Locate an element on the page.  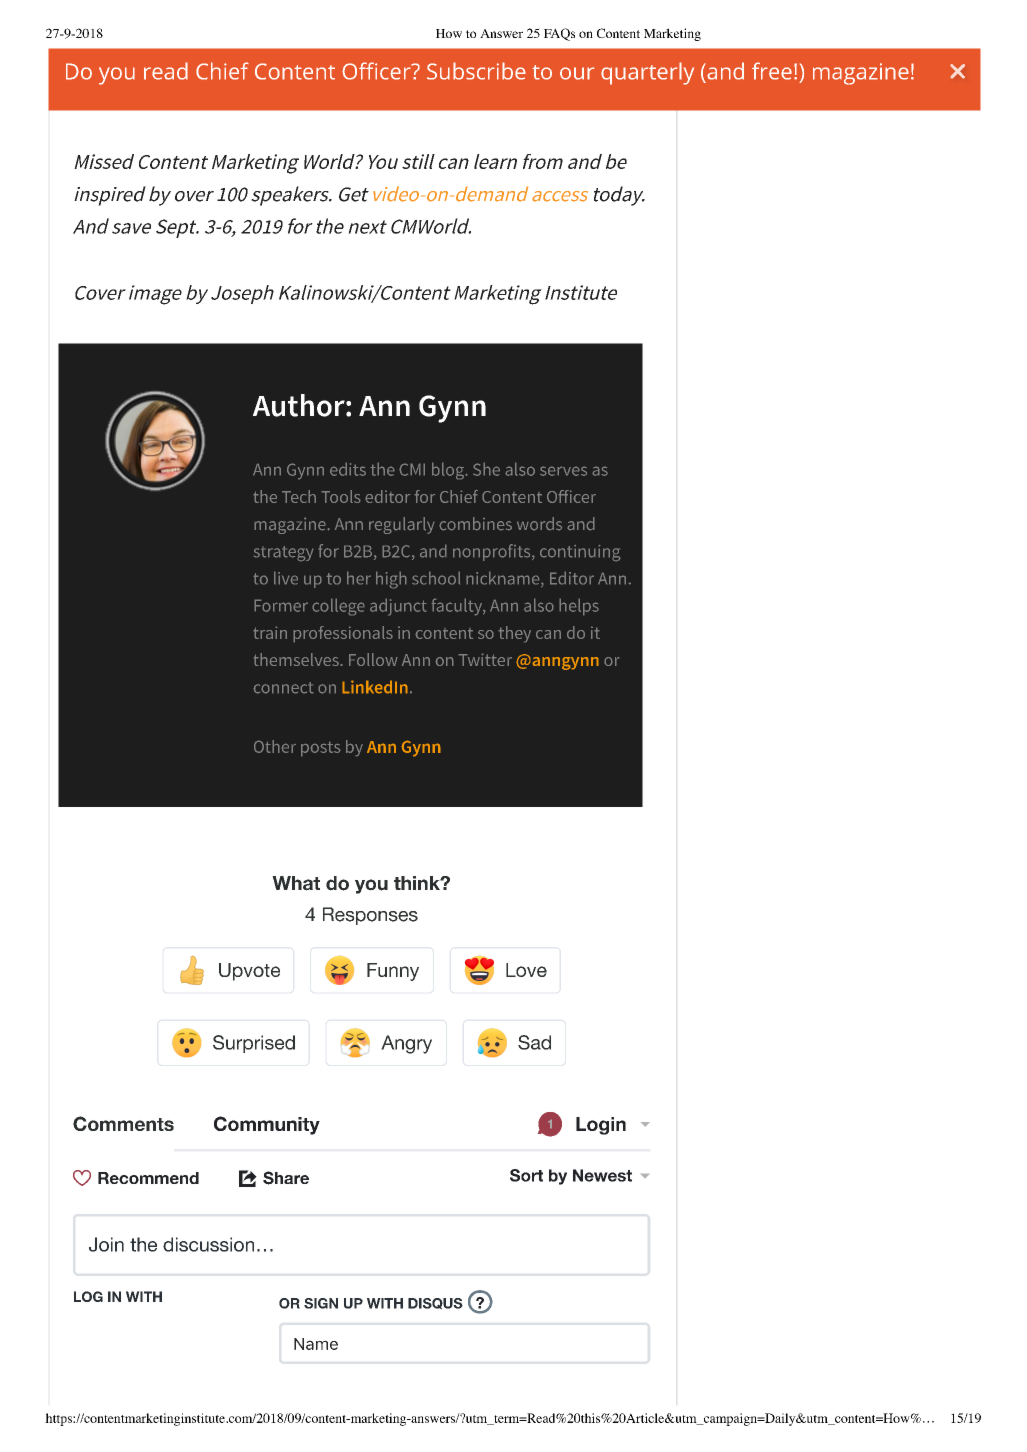
Twitter is located at coordinates (485, 659).
